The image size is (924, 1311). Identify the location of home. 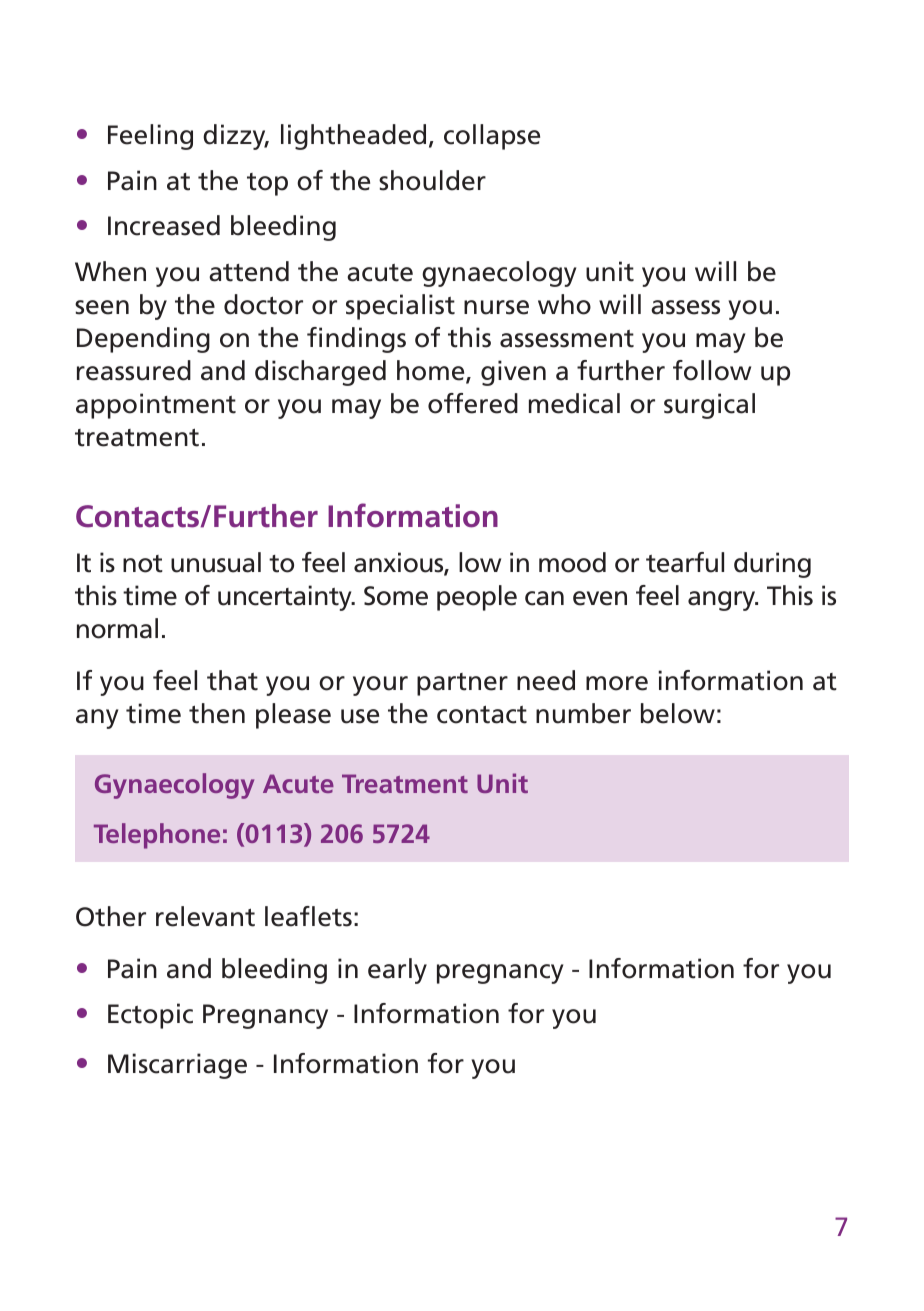
(432, 371).
